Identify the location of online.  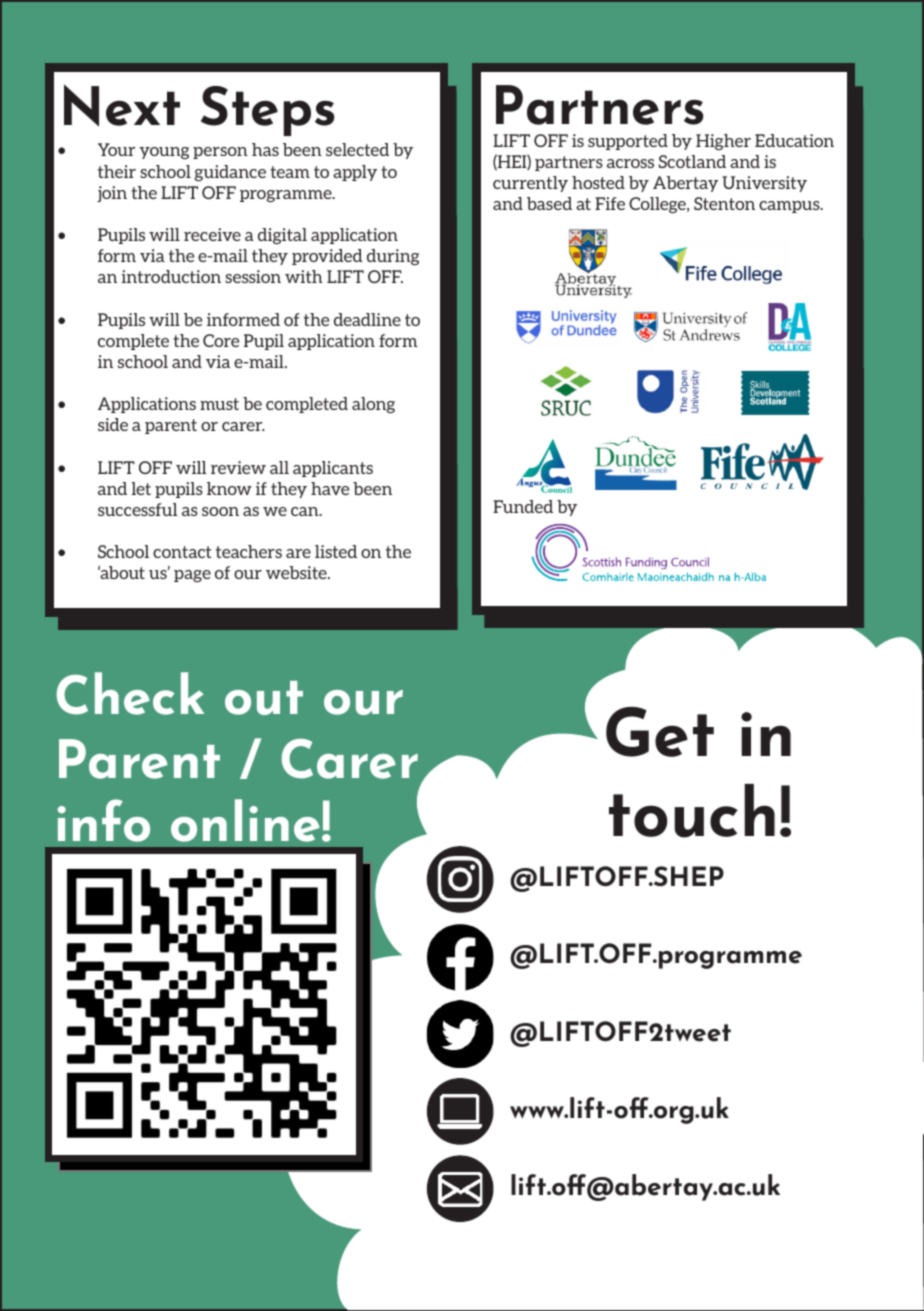
(247, 820).
